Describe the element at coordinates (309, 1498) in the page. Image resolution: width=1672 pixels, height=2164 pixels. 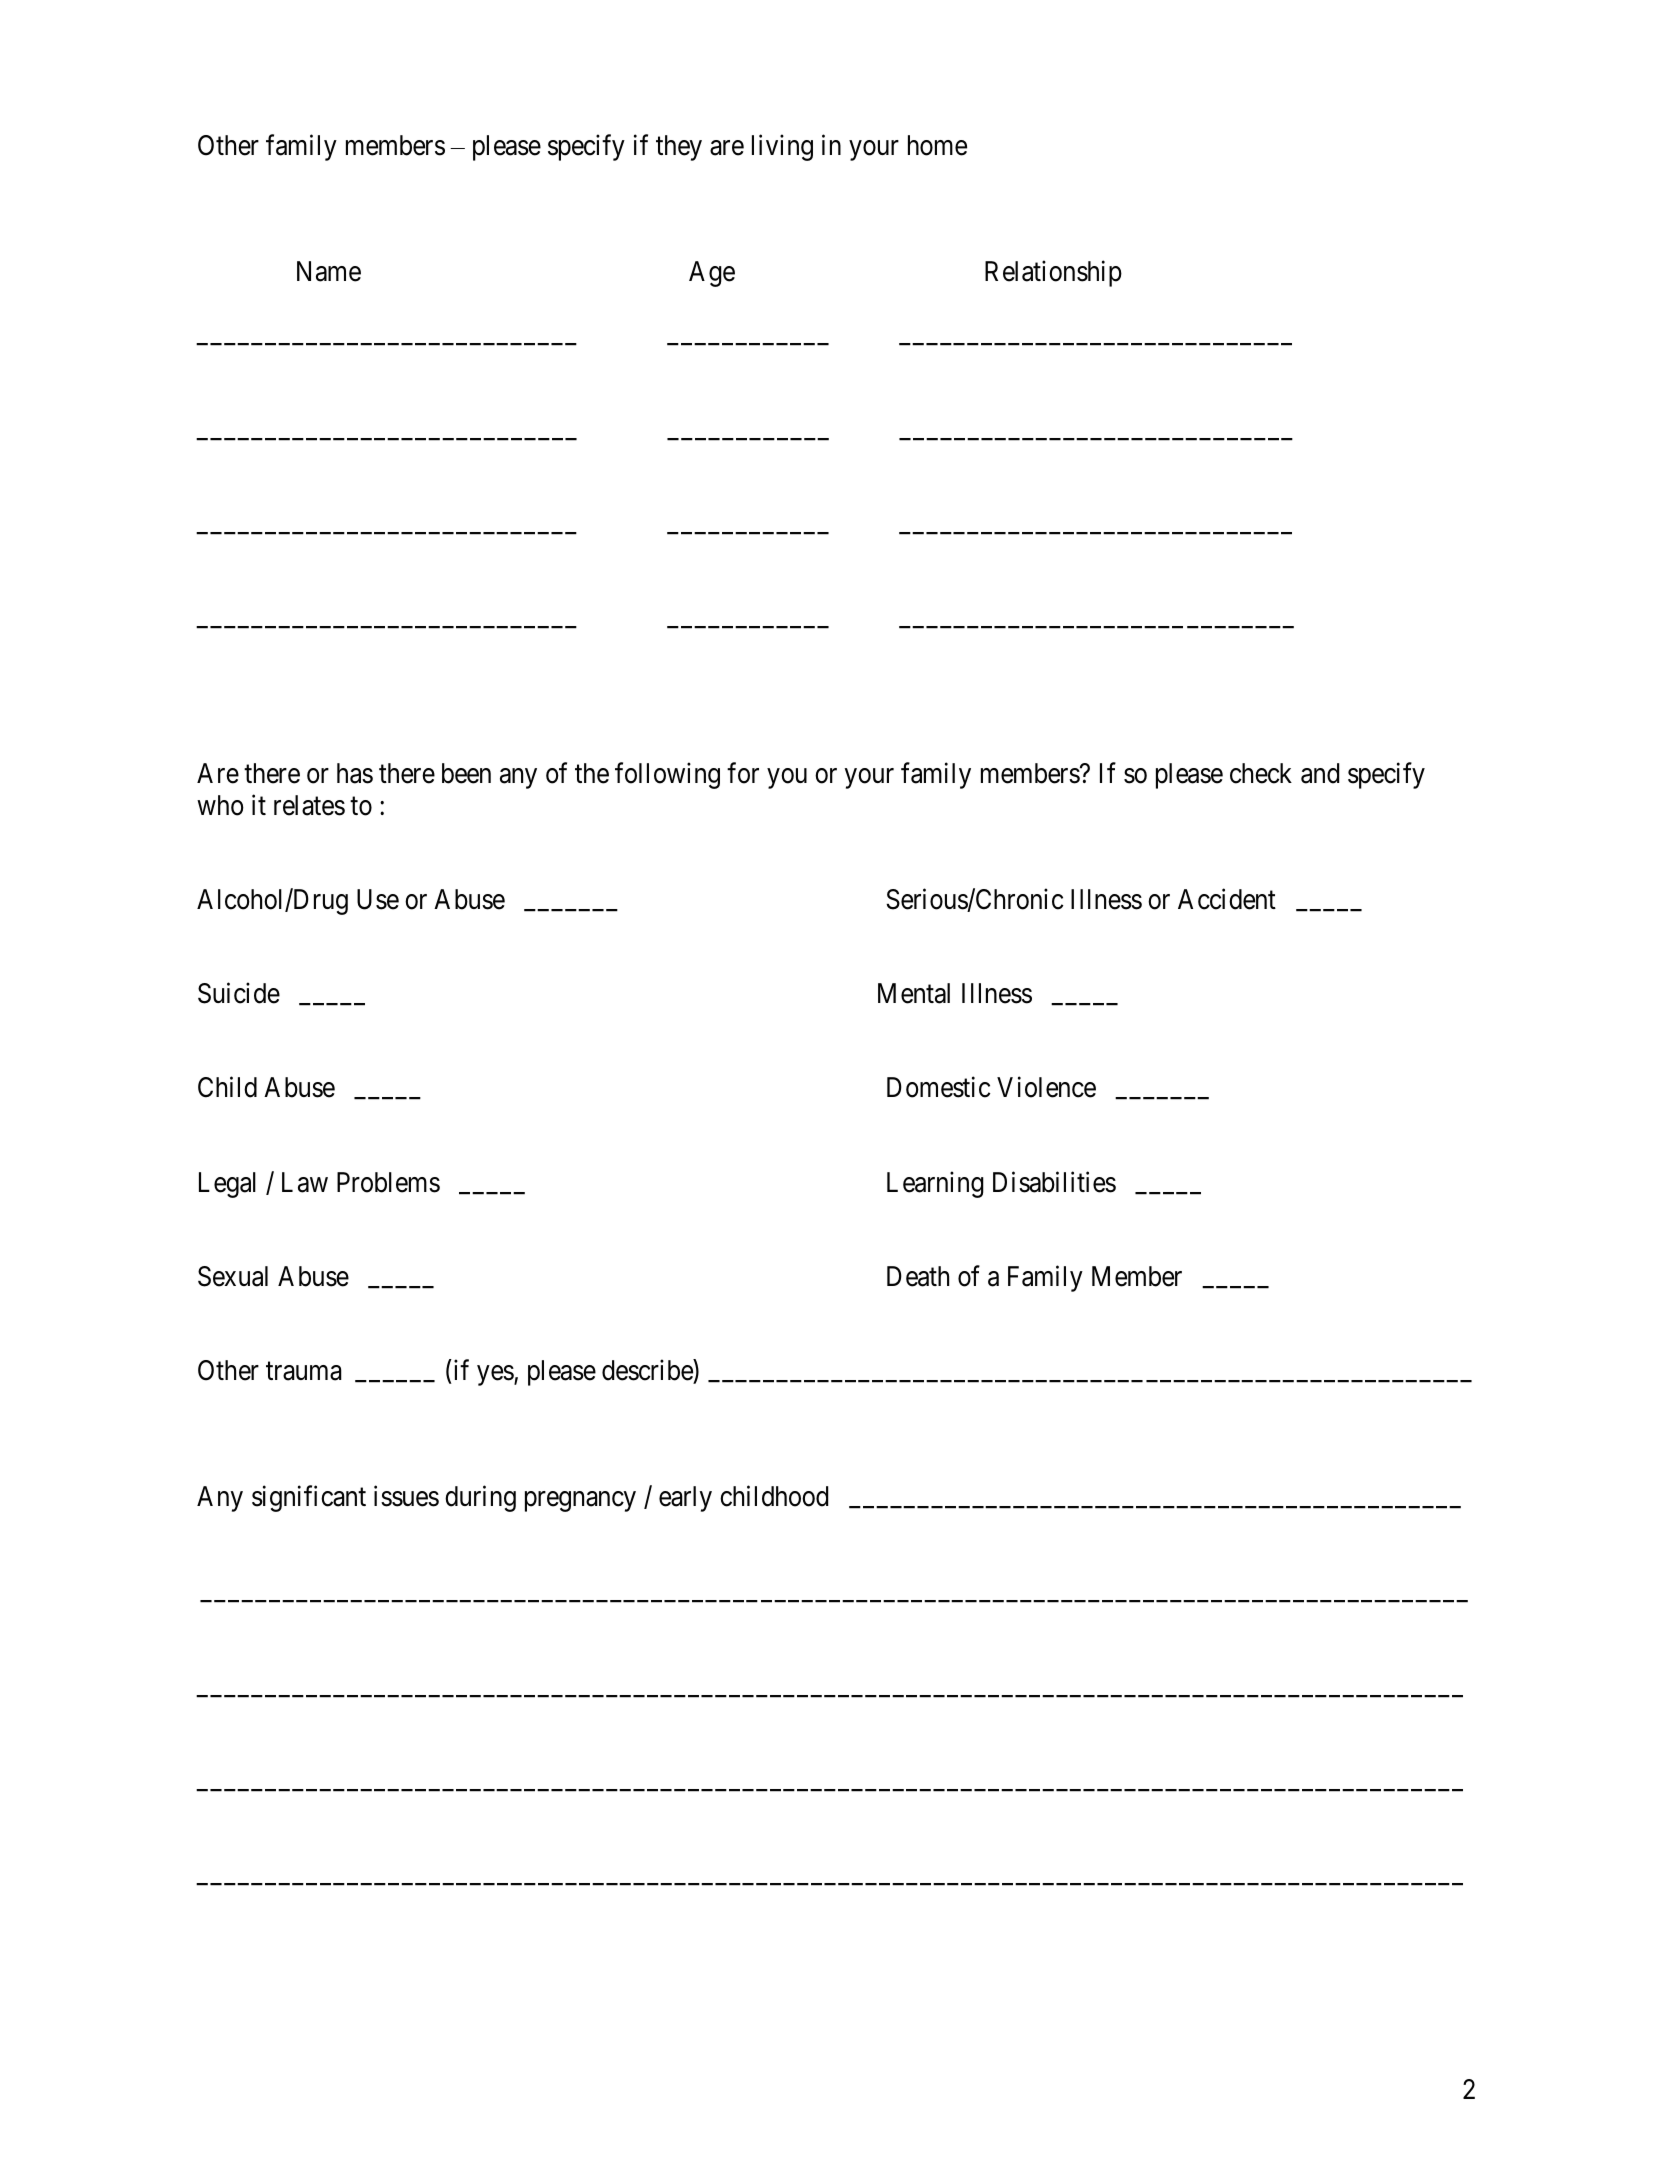
I see `significant` at that location.
